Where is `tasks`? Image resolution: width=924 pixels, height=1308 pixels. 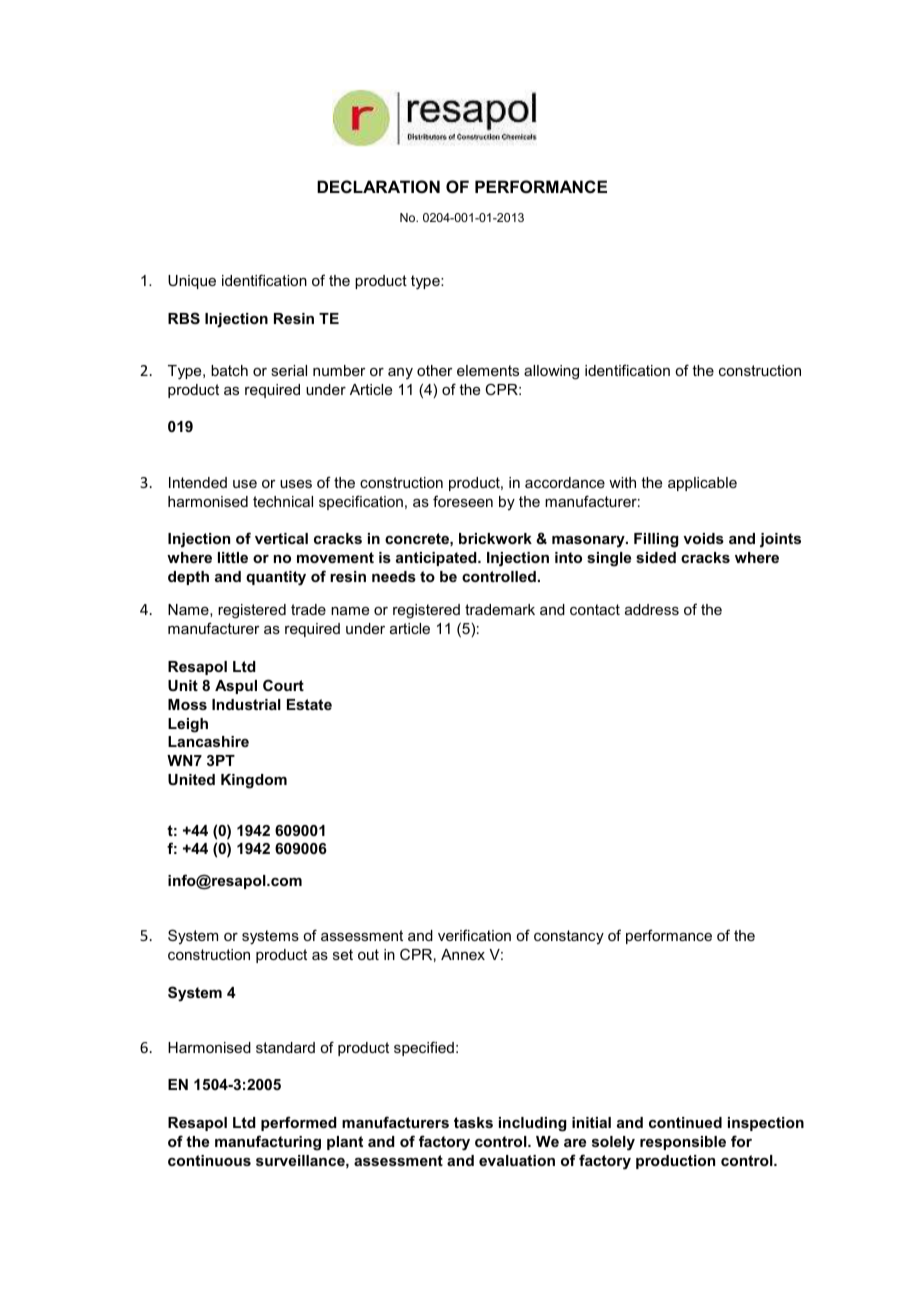
tasks is located at coordinates (473, 1122).
